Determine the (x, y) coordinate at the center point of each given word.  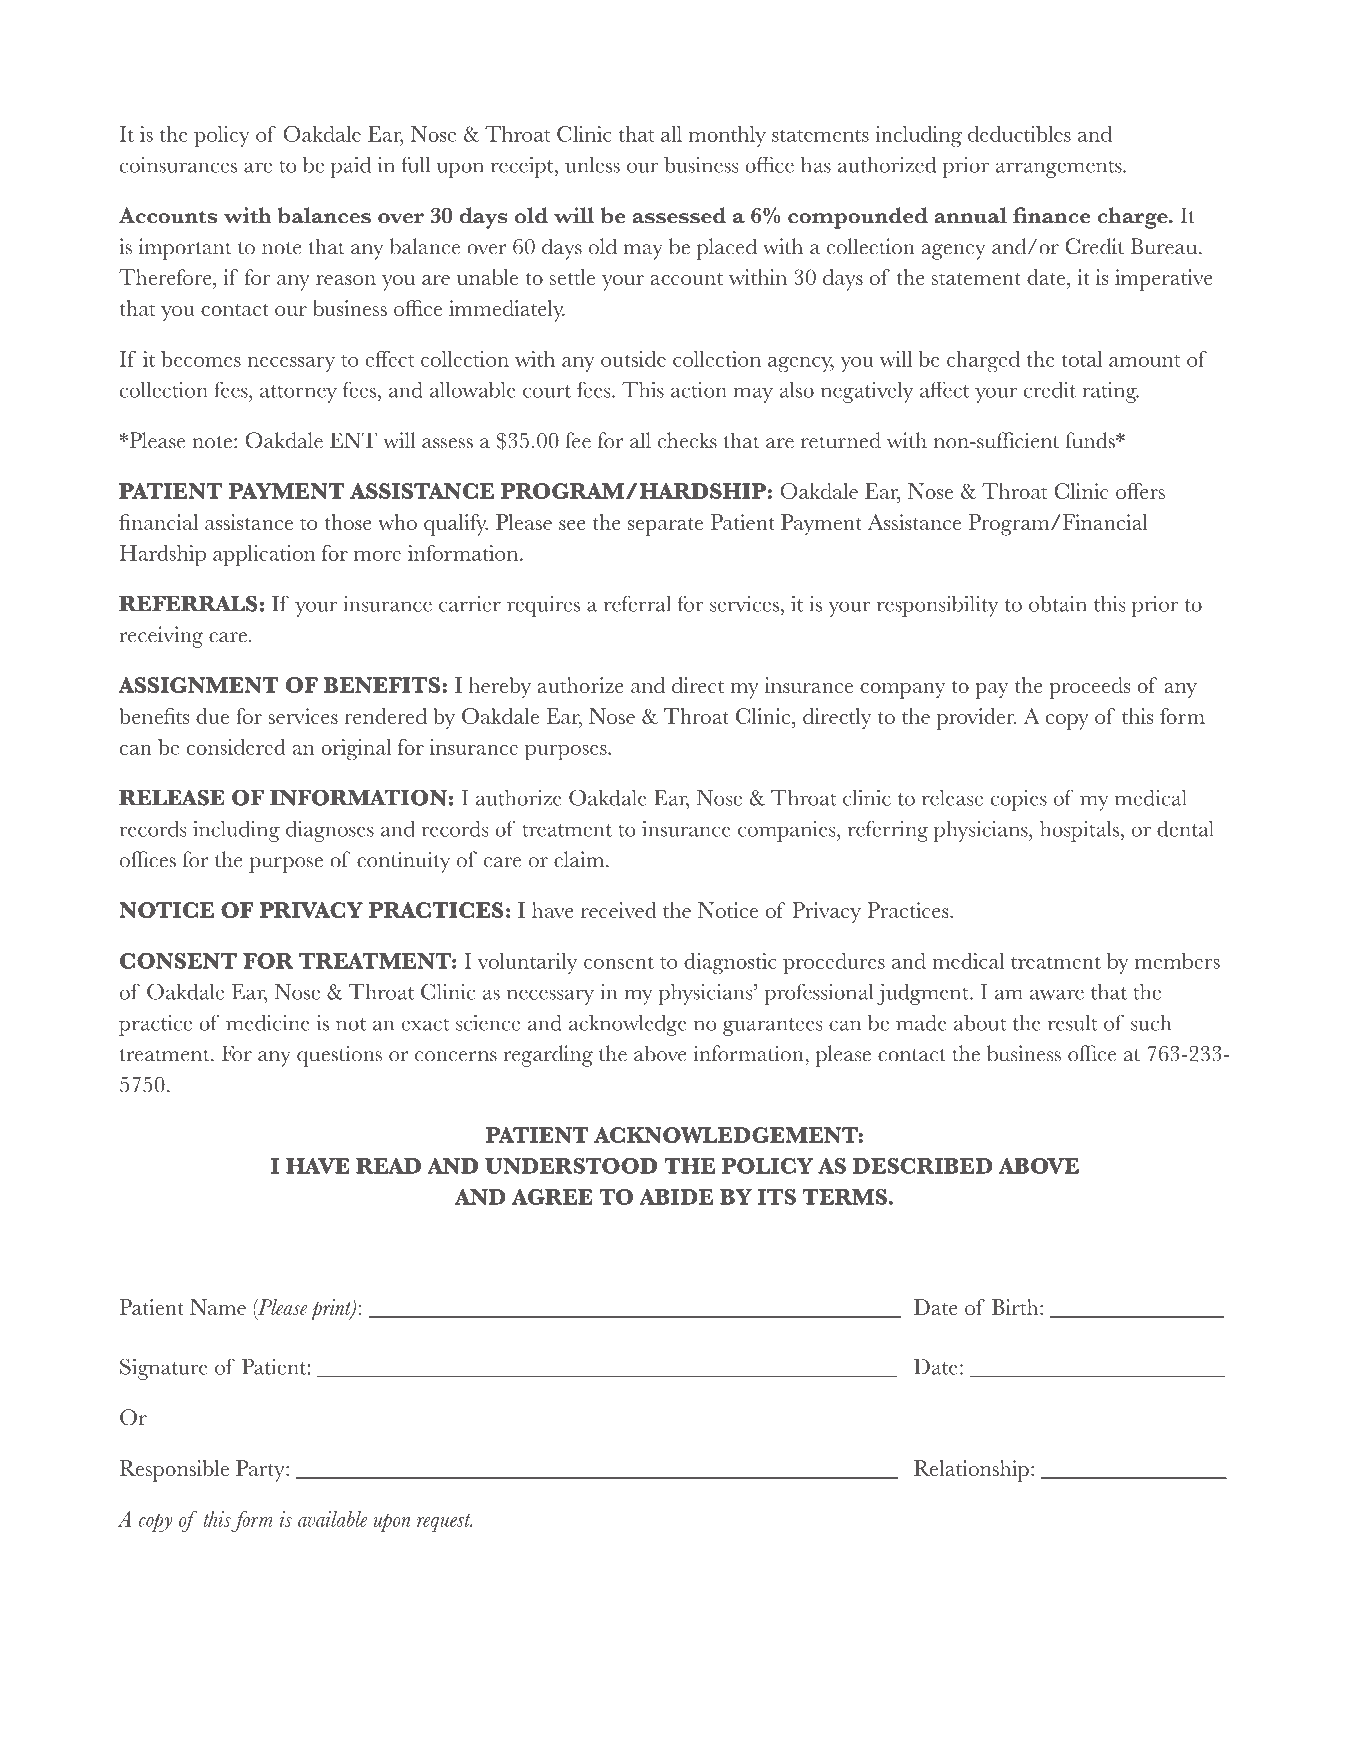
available (332, 1519)
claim (579, 859)
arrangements (1059, 169)
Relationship (971, 1471)
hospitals (1080, 831)
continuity (403, 862)
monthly (727, 136)
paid (351, 167)
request (444, 1523)
